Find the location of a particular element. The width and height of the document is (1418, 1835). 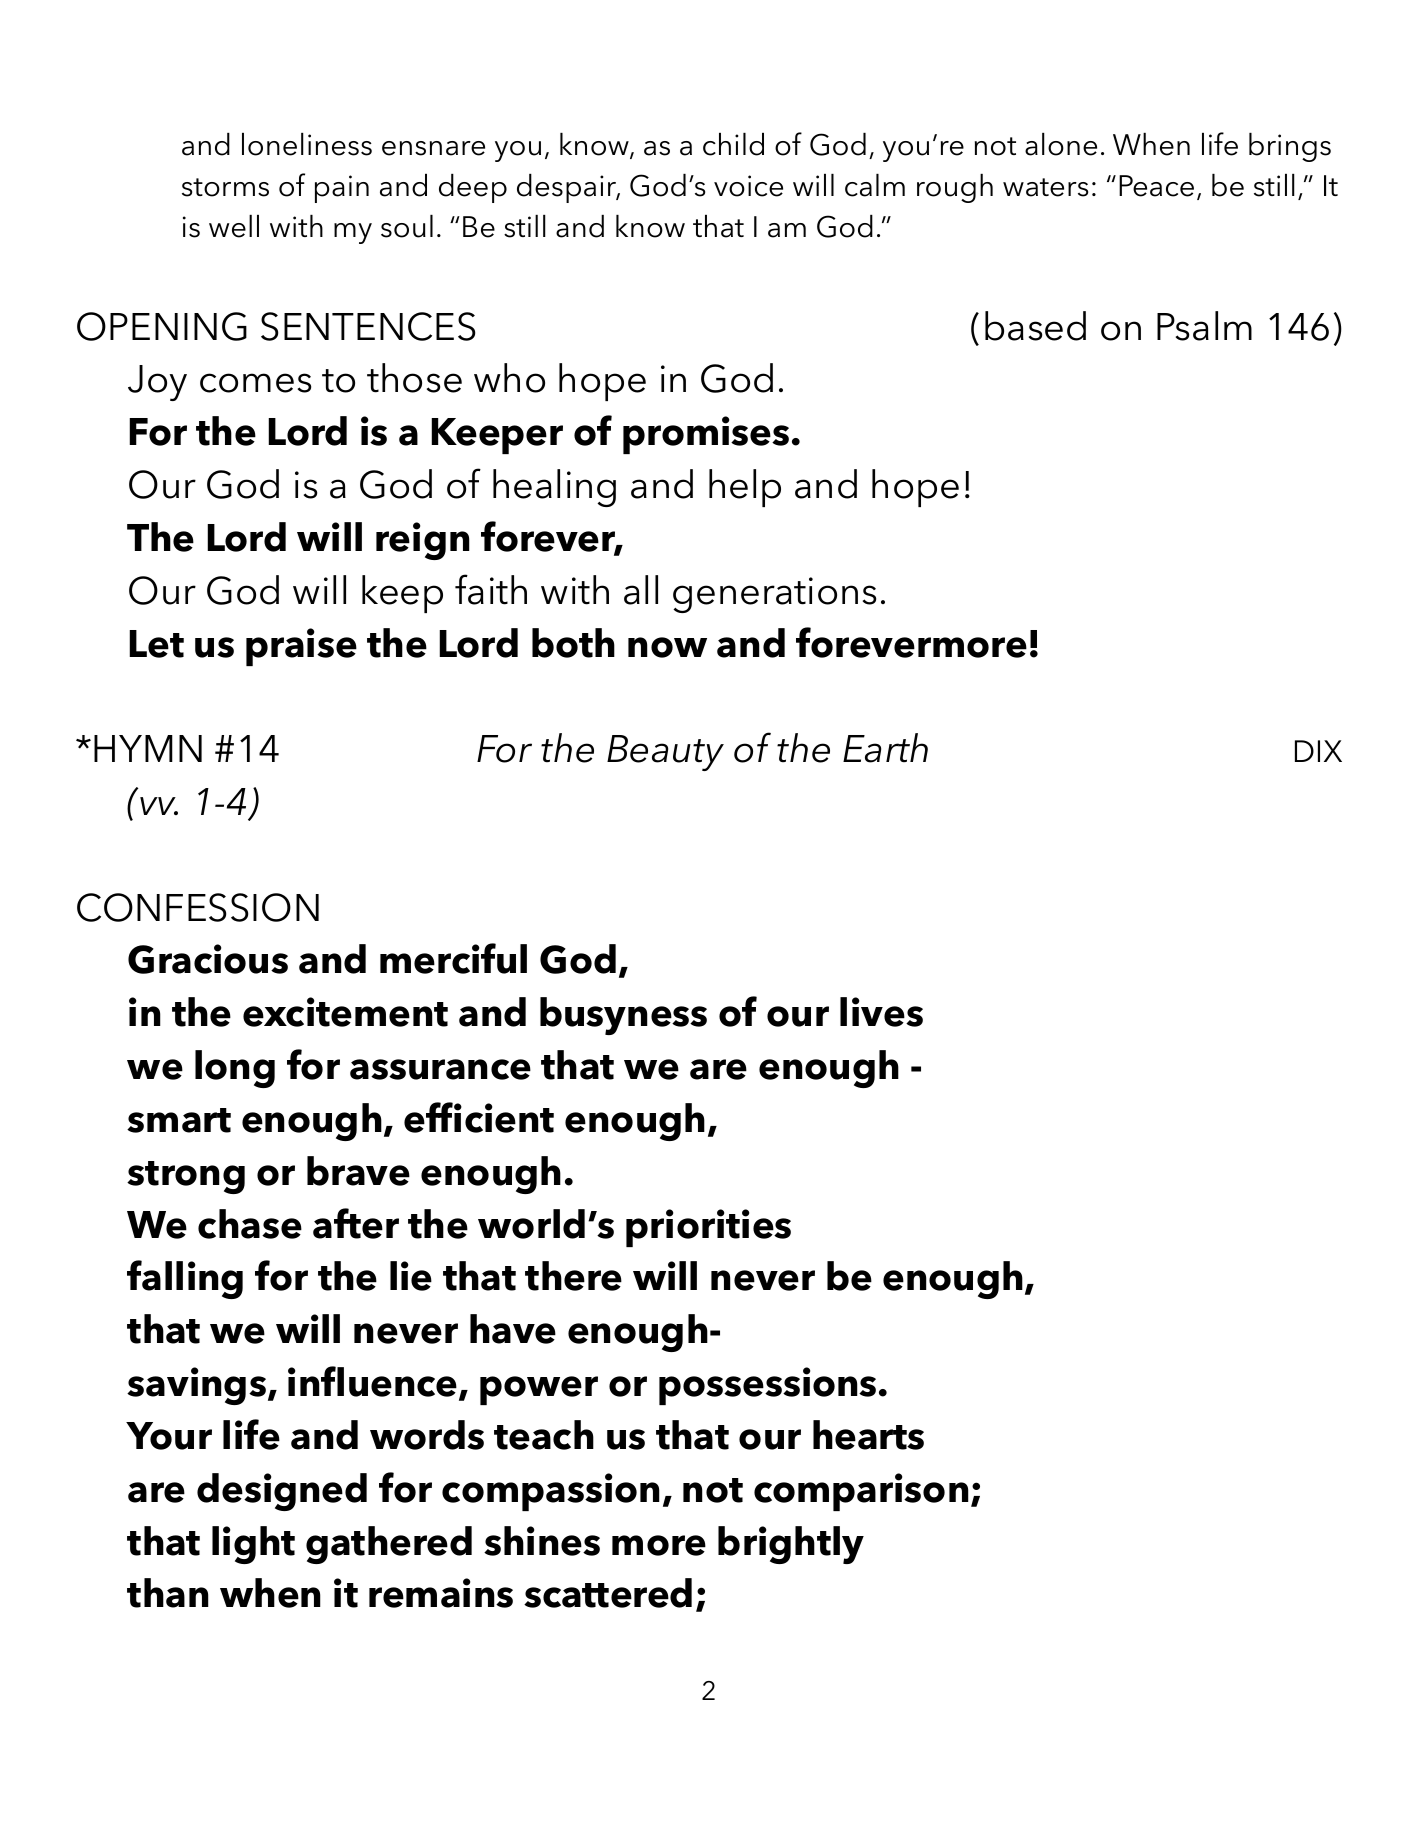

brightly is located at coordinates (791, 1545).
